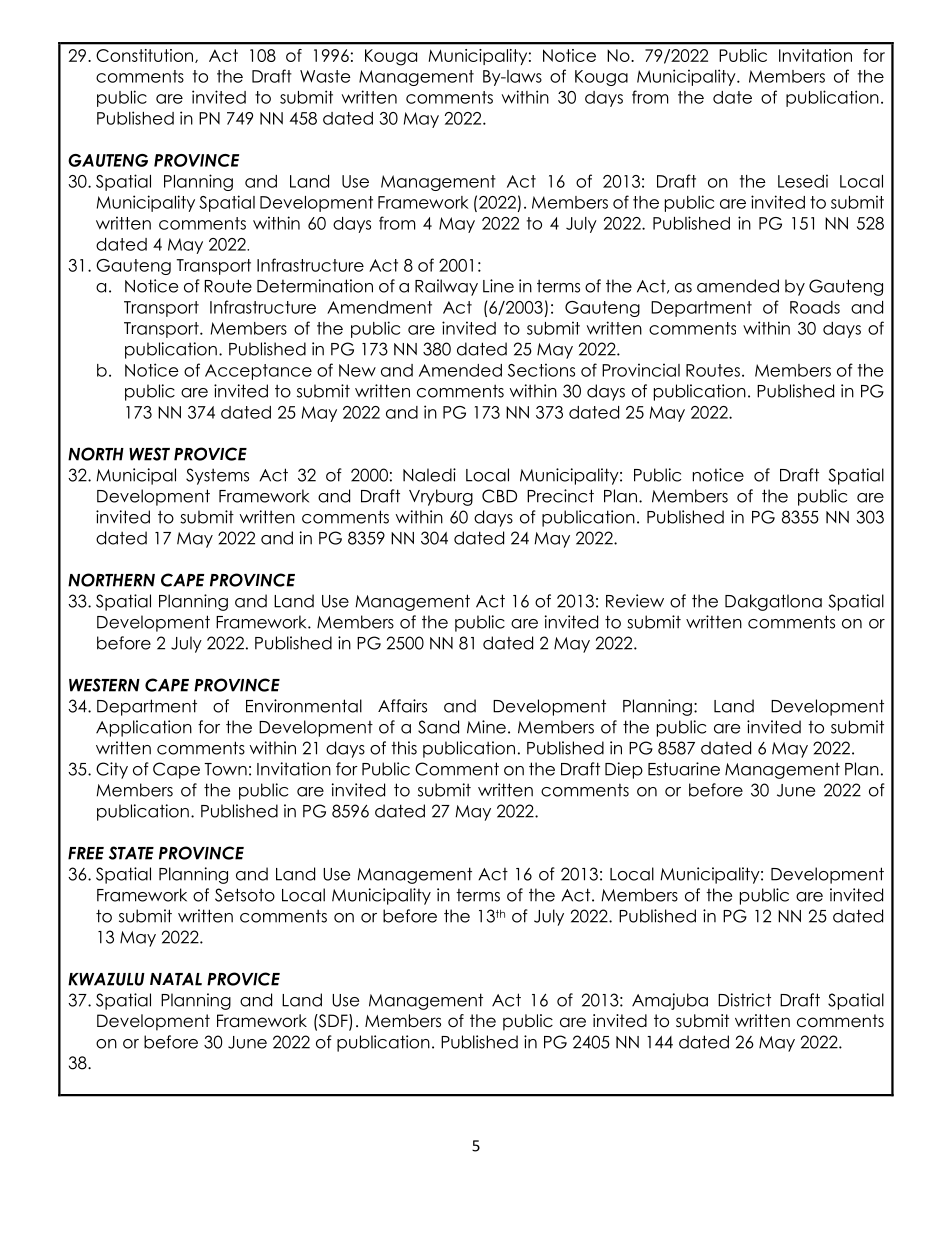 This page has width=952, height=1233. Describe the element at coordinates (144, 728) in the page. I see `Application` at that location.
